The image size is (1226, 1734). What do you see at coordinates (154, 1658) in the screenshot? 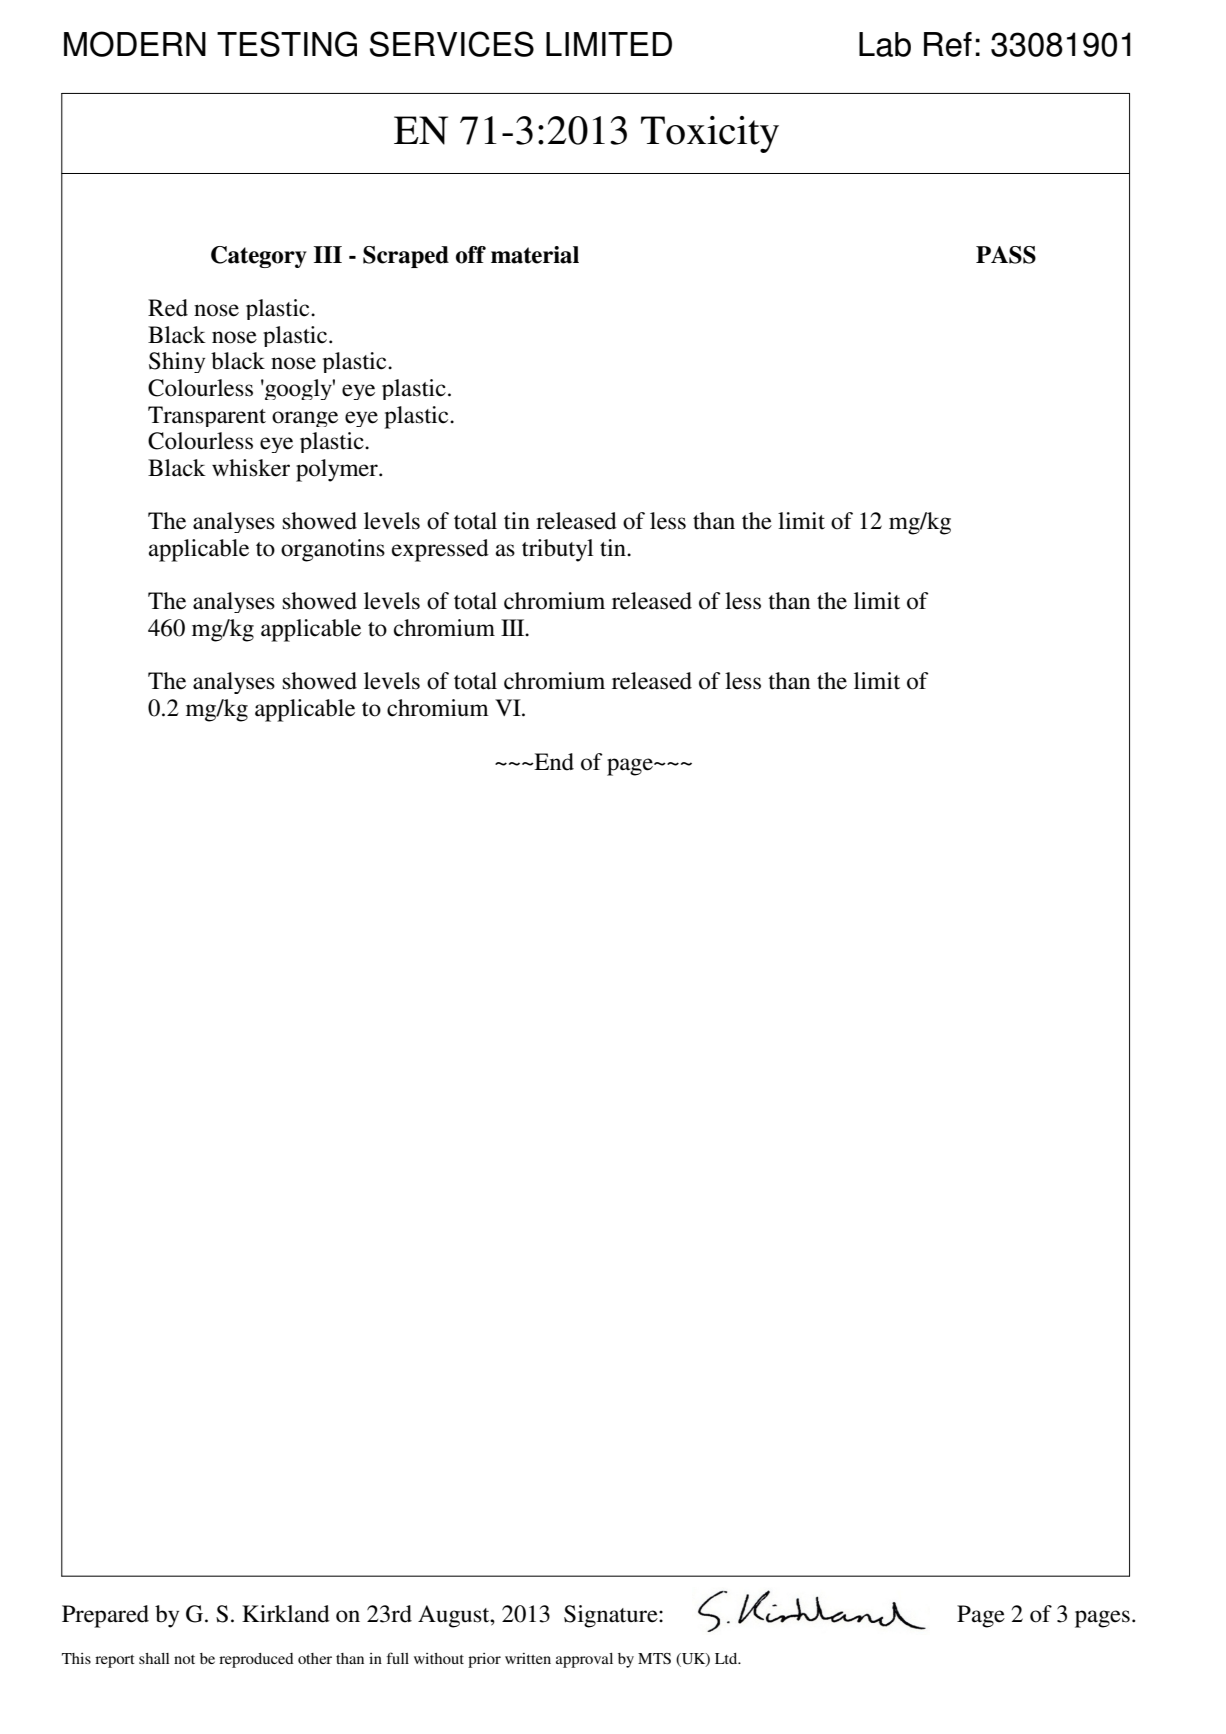
I see `shall` at bounding box center [154, 1658].
